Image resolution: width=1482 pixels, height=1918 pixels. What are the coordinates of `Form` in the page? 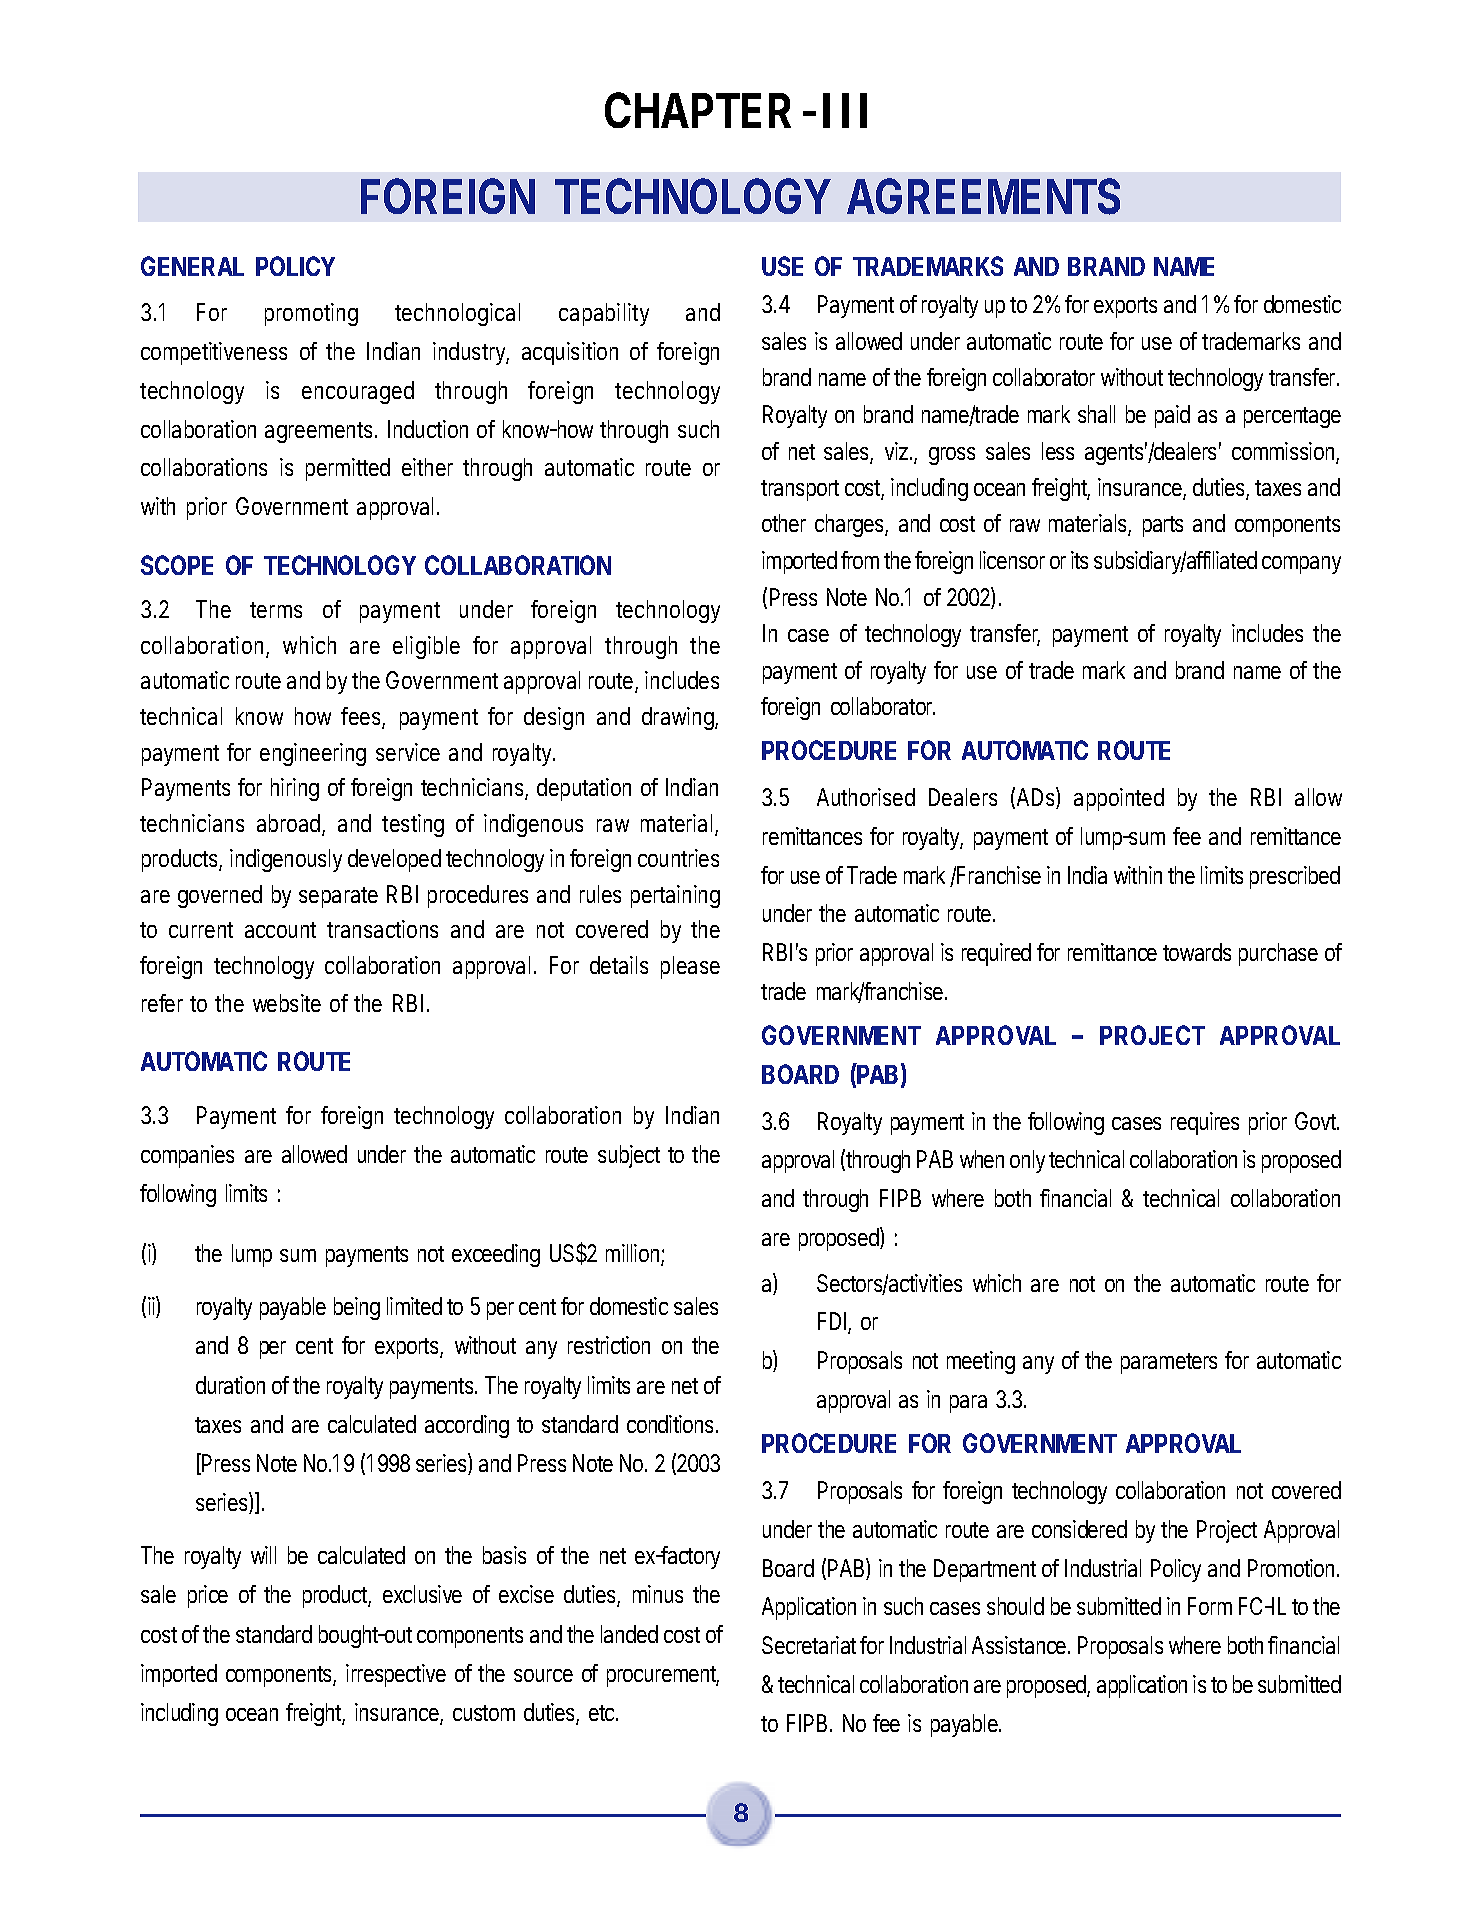 It's located at (1210, 1606).
